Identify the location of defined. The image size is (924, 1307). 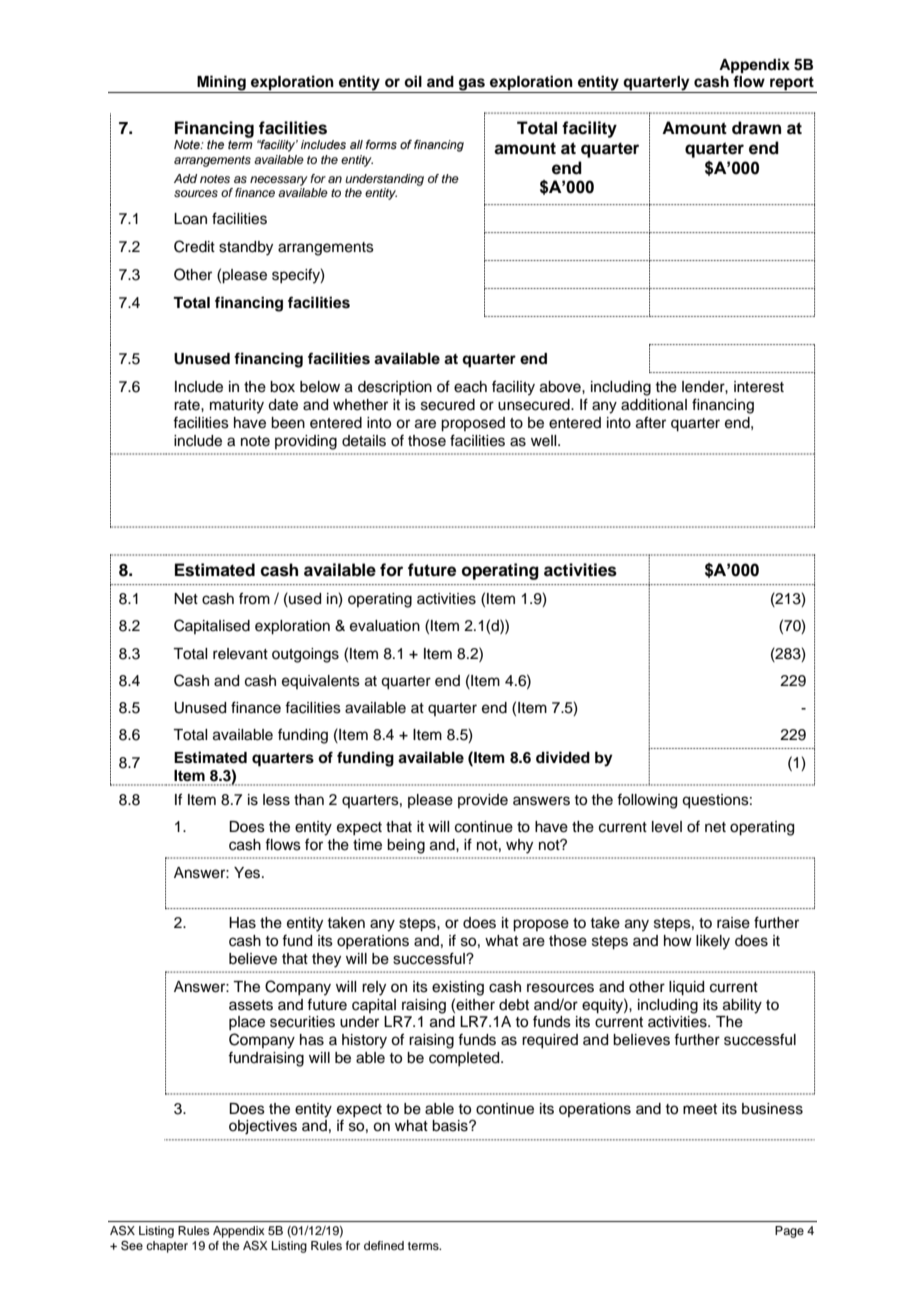
(384, 1245).
